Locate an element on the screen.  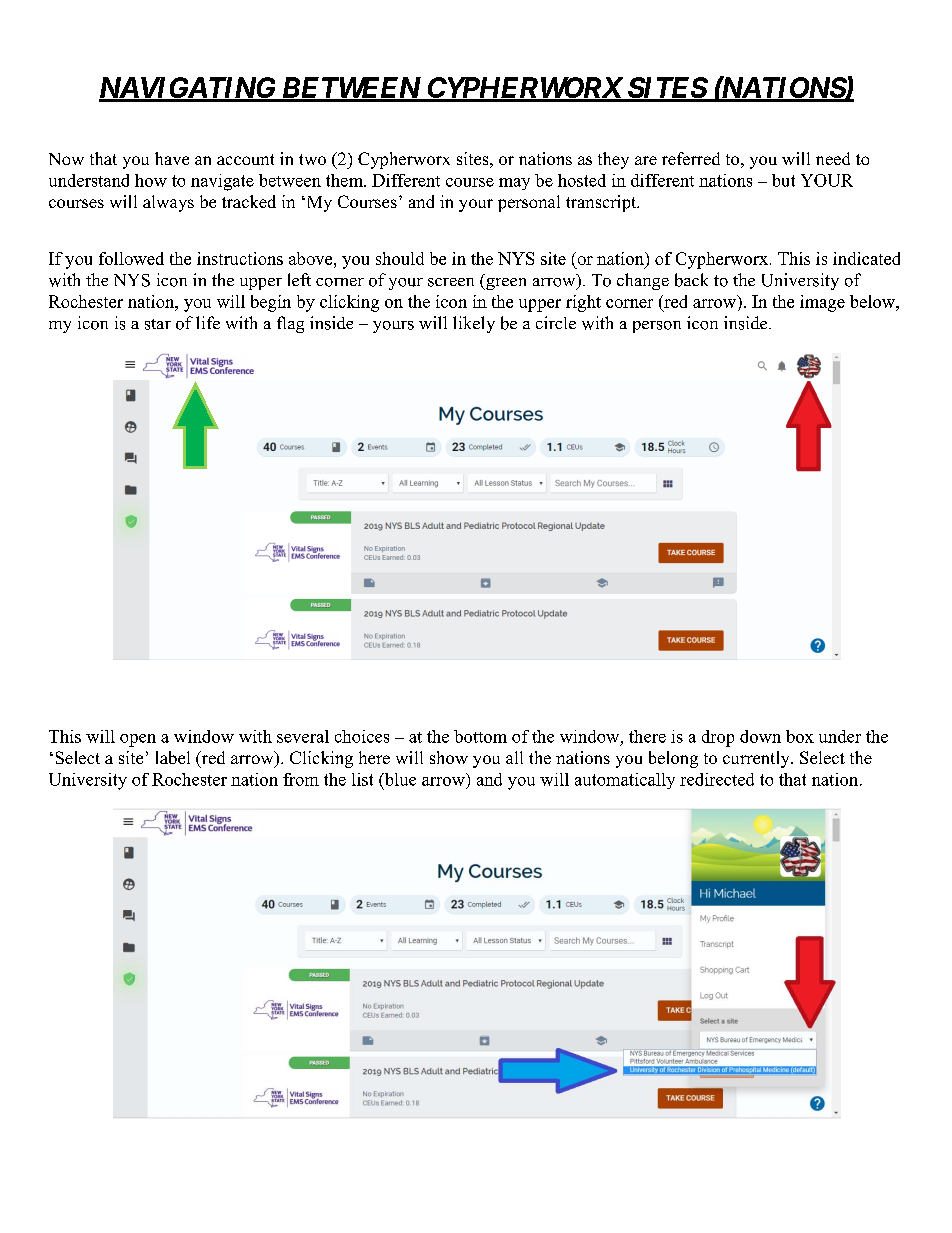
label is located at coordinates (173, 757).
